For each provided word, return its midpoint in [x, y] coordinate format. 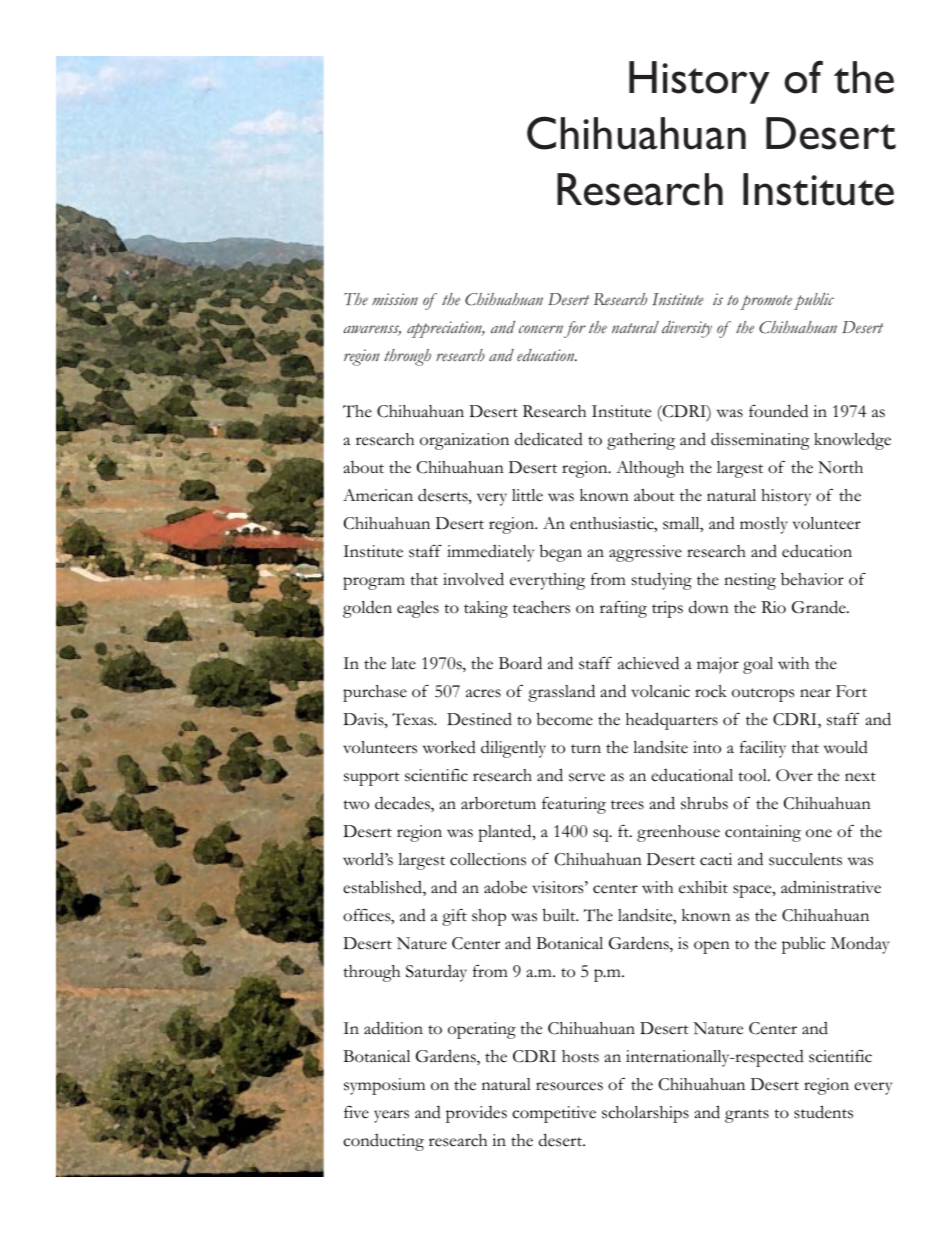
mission [395, 299]
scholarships [645, 1114]
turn [586, 748]
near [815, 693]
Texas [414, 719]
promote [766, 302]
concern [541, 329]
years [391, 1116]
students [823, 1112]
